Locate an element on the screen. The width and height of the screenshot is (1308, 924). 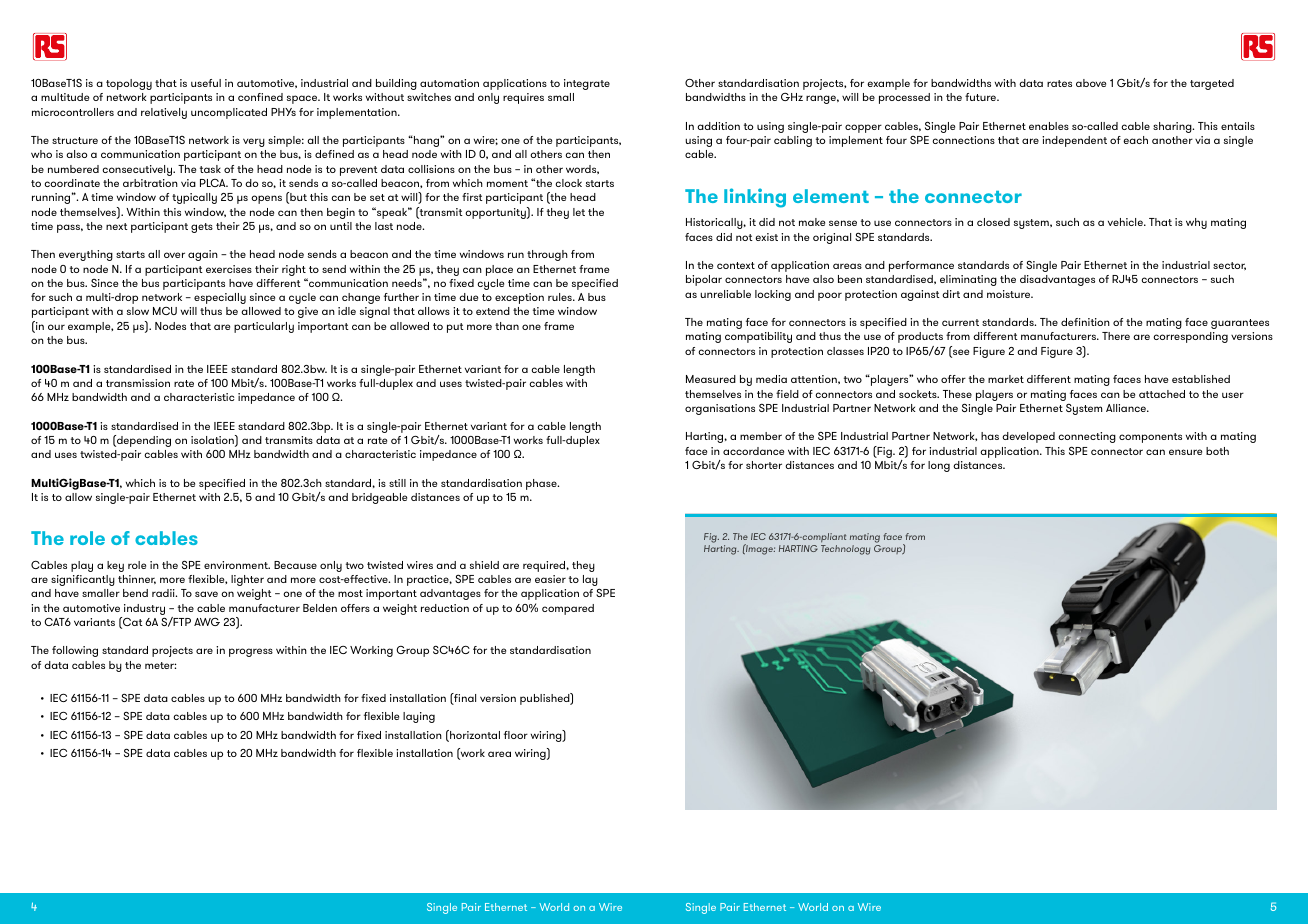
addition is located at coordinates (718, 126).
